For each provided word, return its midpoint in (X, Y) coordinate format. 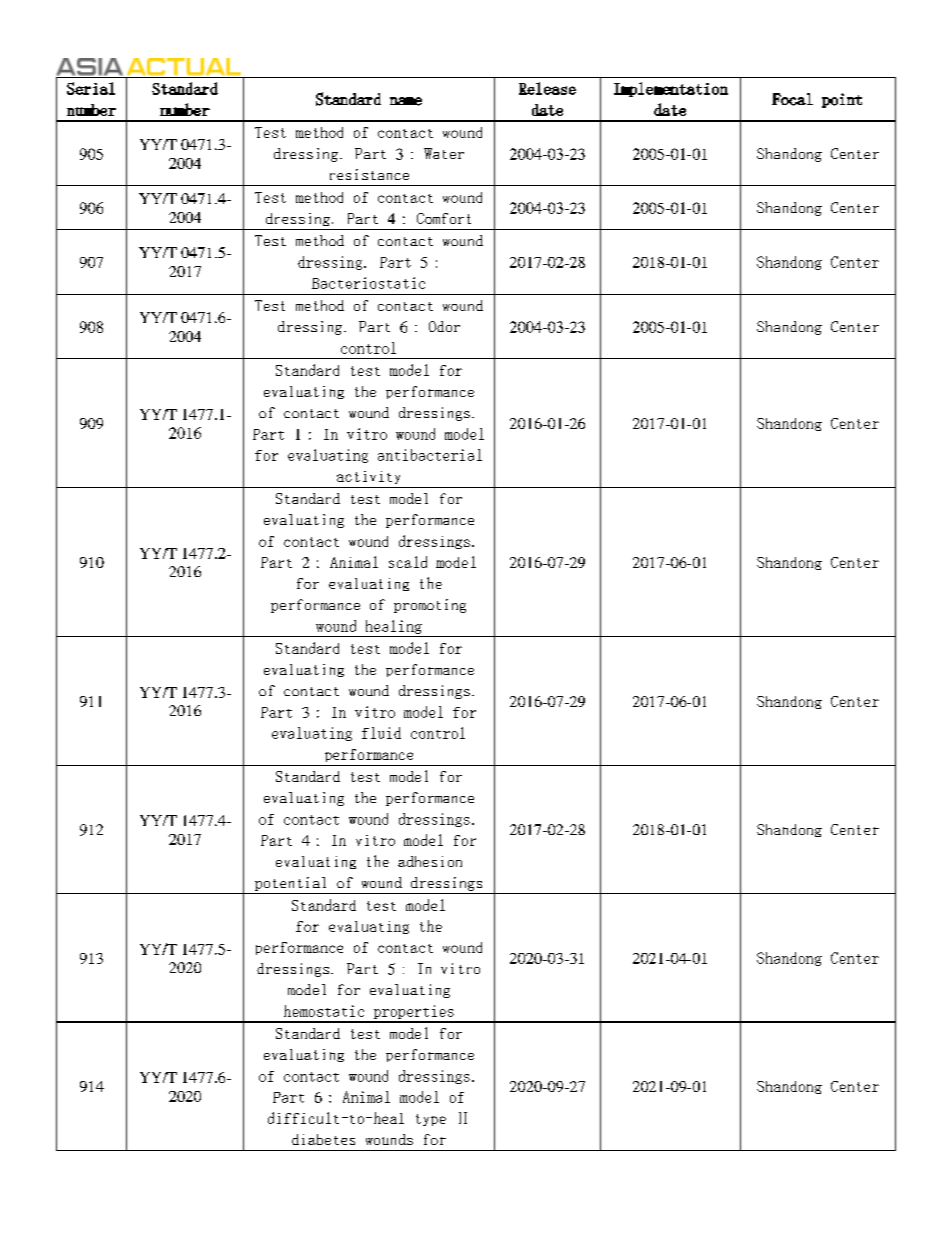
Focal (792, 99)
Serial (91, 88)
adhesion (430, 861)
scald (408, 562)
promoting (430, 606)
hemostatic (324, 1011)
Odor (444, 326)
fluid (381, 733)
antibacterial (430, 455)
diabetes (323, 1139)
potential (290, 884)
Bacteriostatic (368, 283)
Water (444, 153)
